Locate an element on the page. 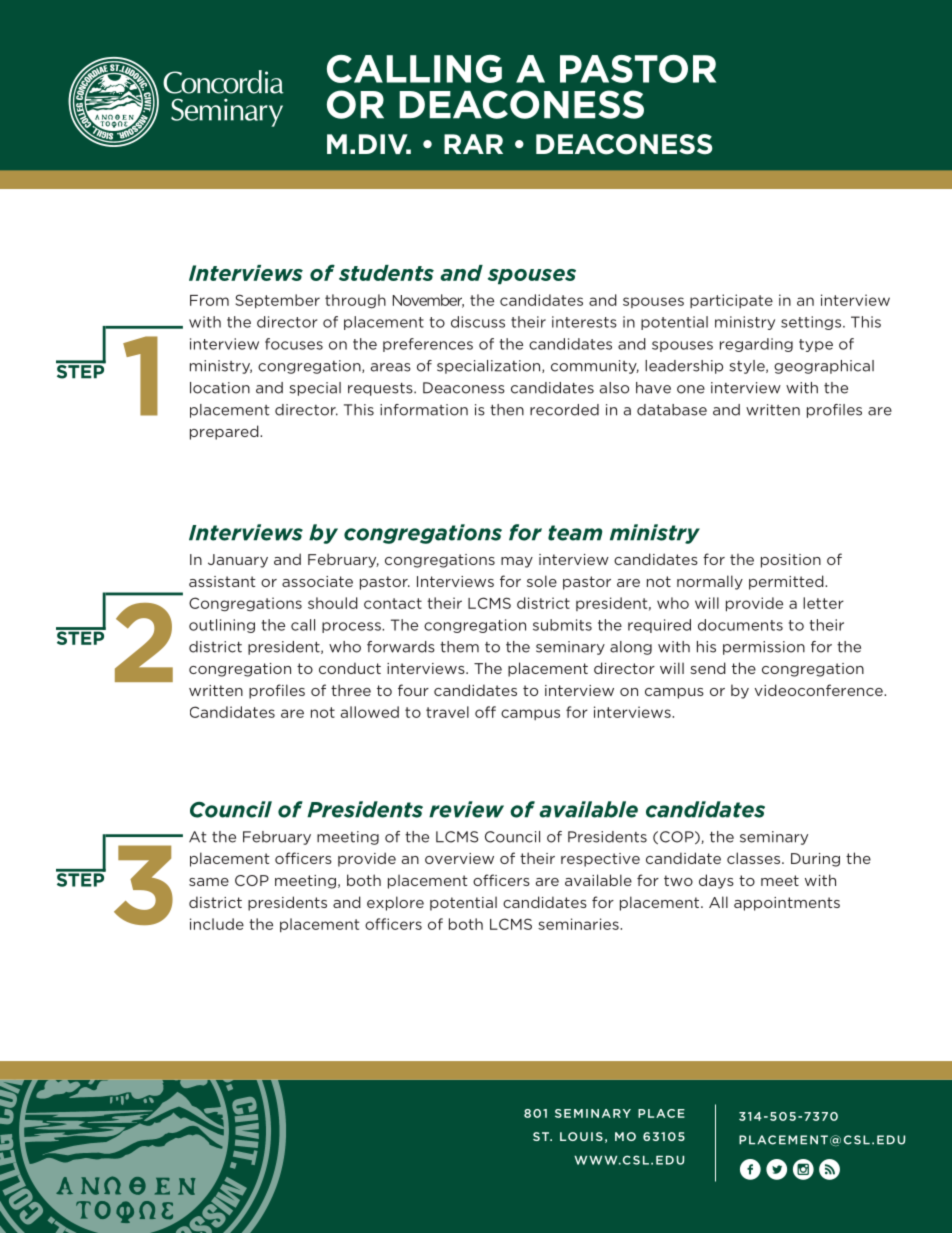  then is located at coordinates (507, 410).
